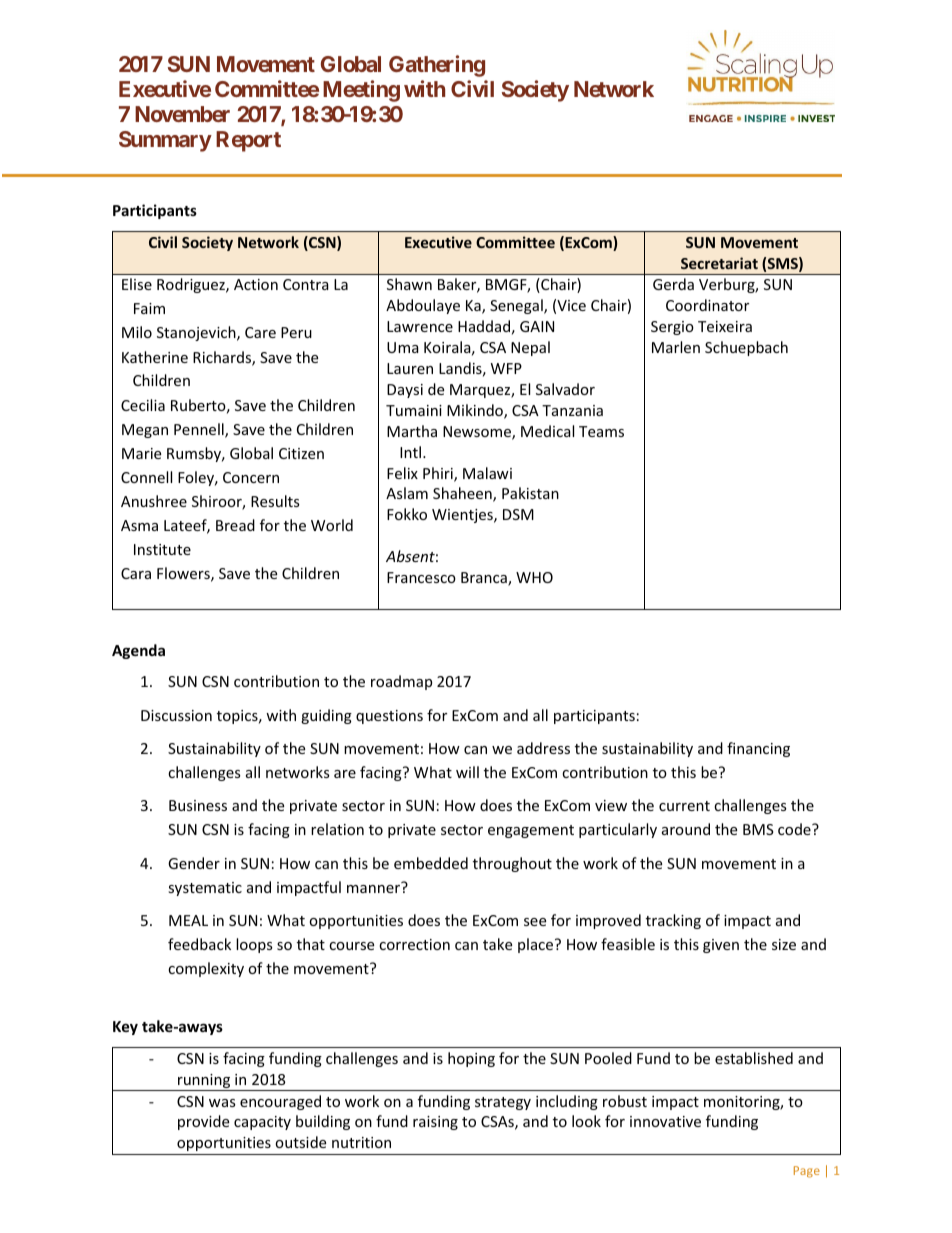 The width and height of the image is (952, 1233). I want to click on Agenda, so click(138, 651).
